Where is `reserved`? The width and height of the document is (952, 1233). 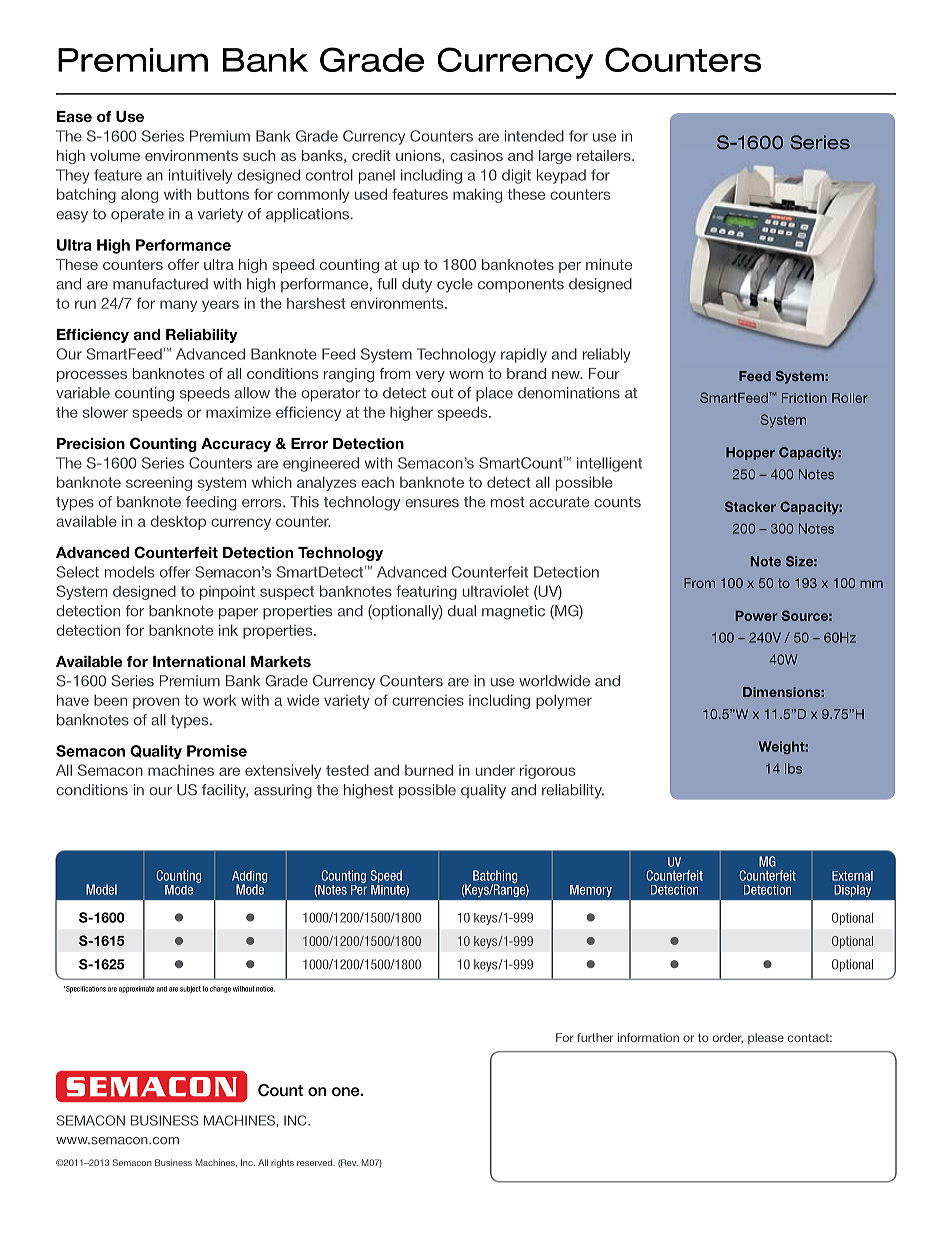
reserved is located at coordinates (316, 1162).
